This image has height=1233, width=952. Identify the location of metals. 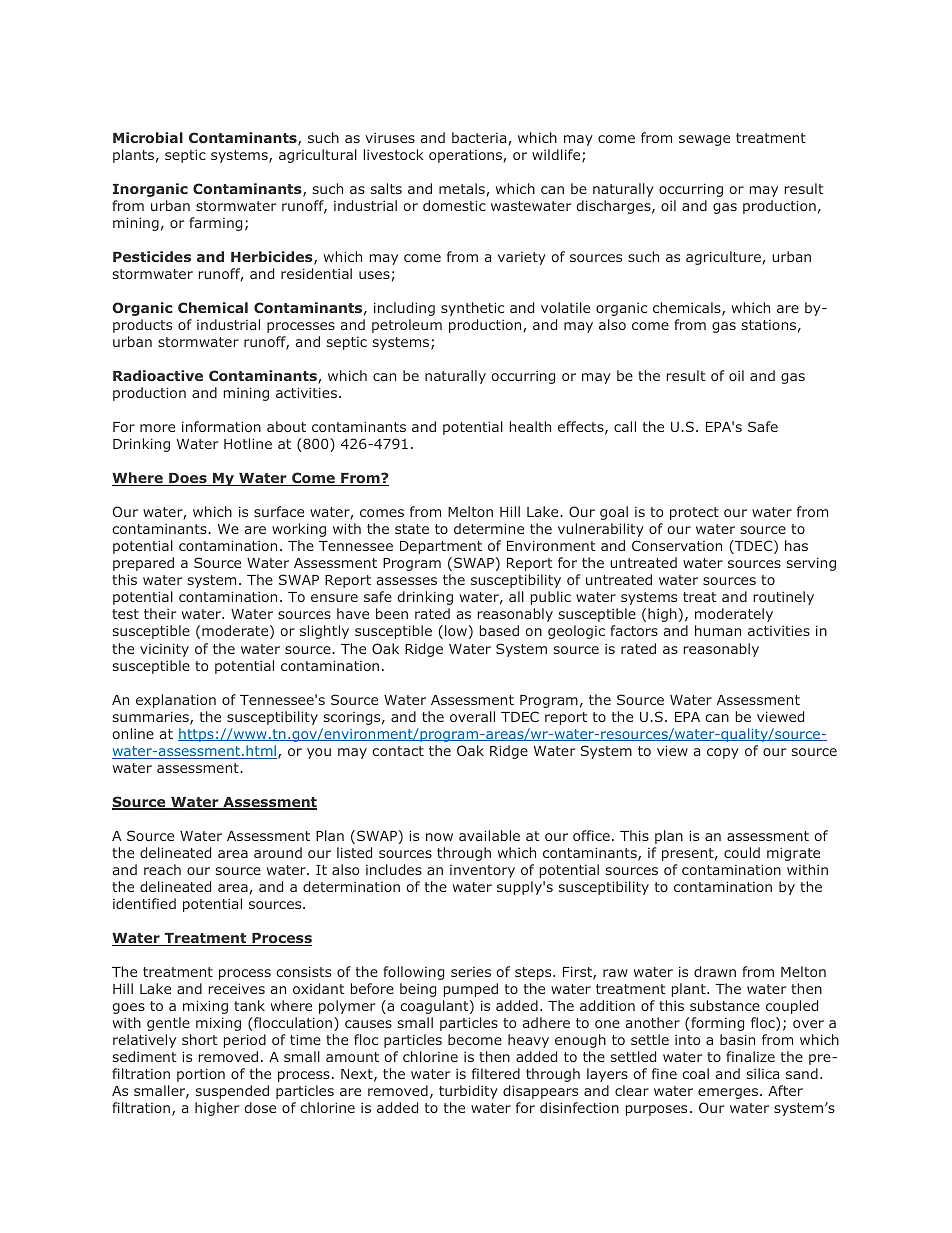
(462, 188).
